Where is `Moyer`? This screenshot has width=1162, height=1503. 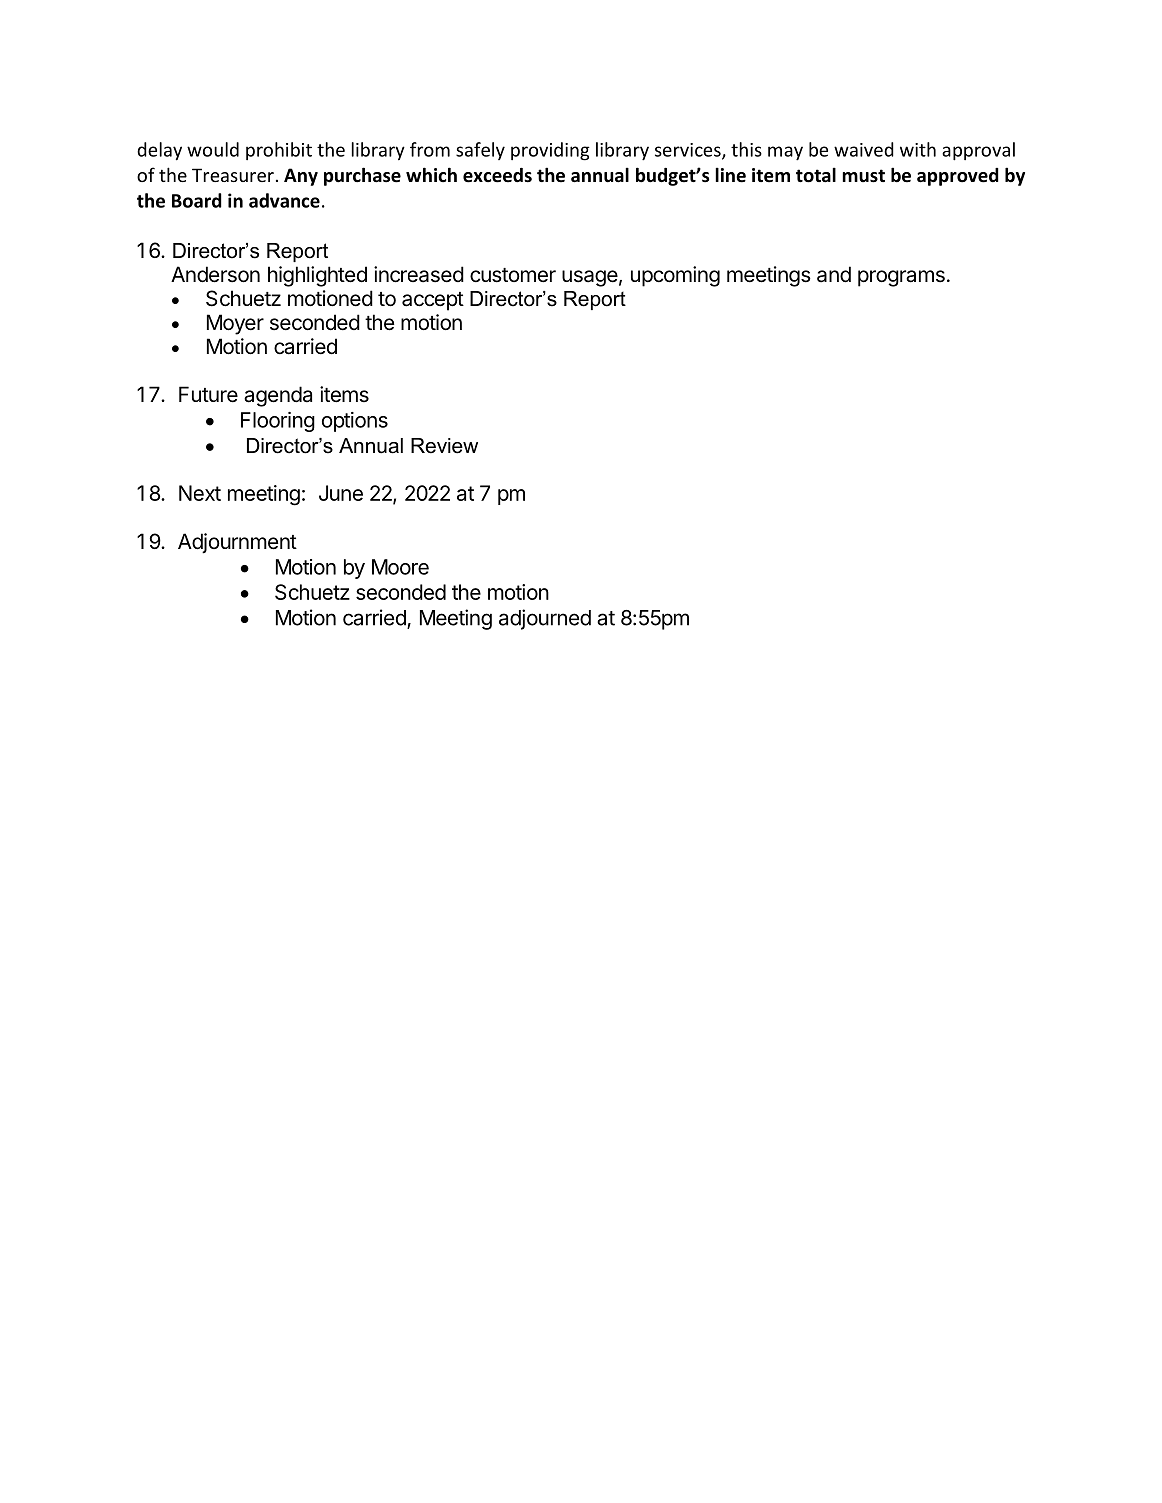 Moyer is located at coordinates (235, 324).
